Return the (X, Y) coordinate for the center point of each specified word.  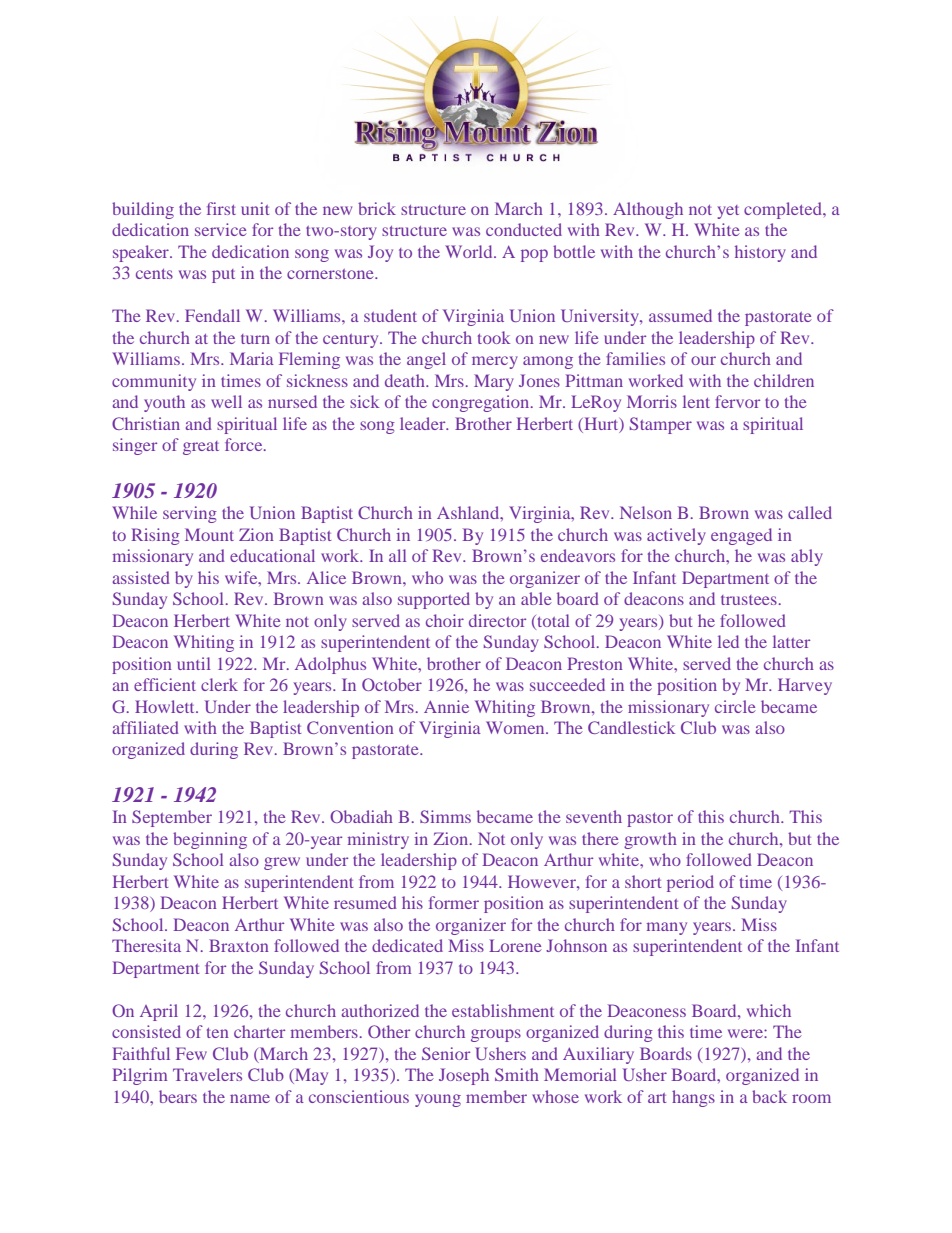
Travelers (207, 1074)
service (221, 229)
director (497, 620)
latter (791, 641)
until (193, 663)
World (470, 251)
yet (728, 212)
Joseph (464, 1076)
